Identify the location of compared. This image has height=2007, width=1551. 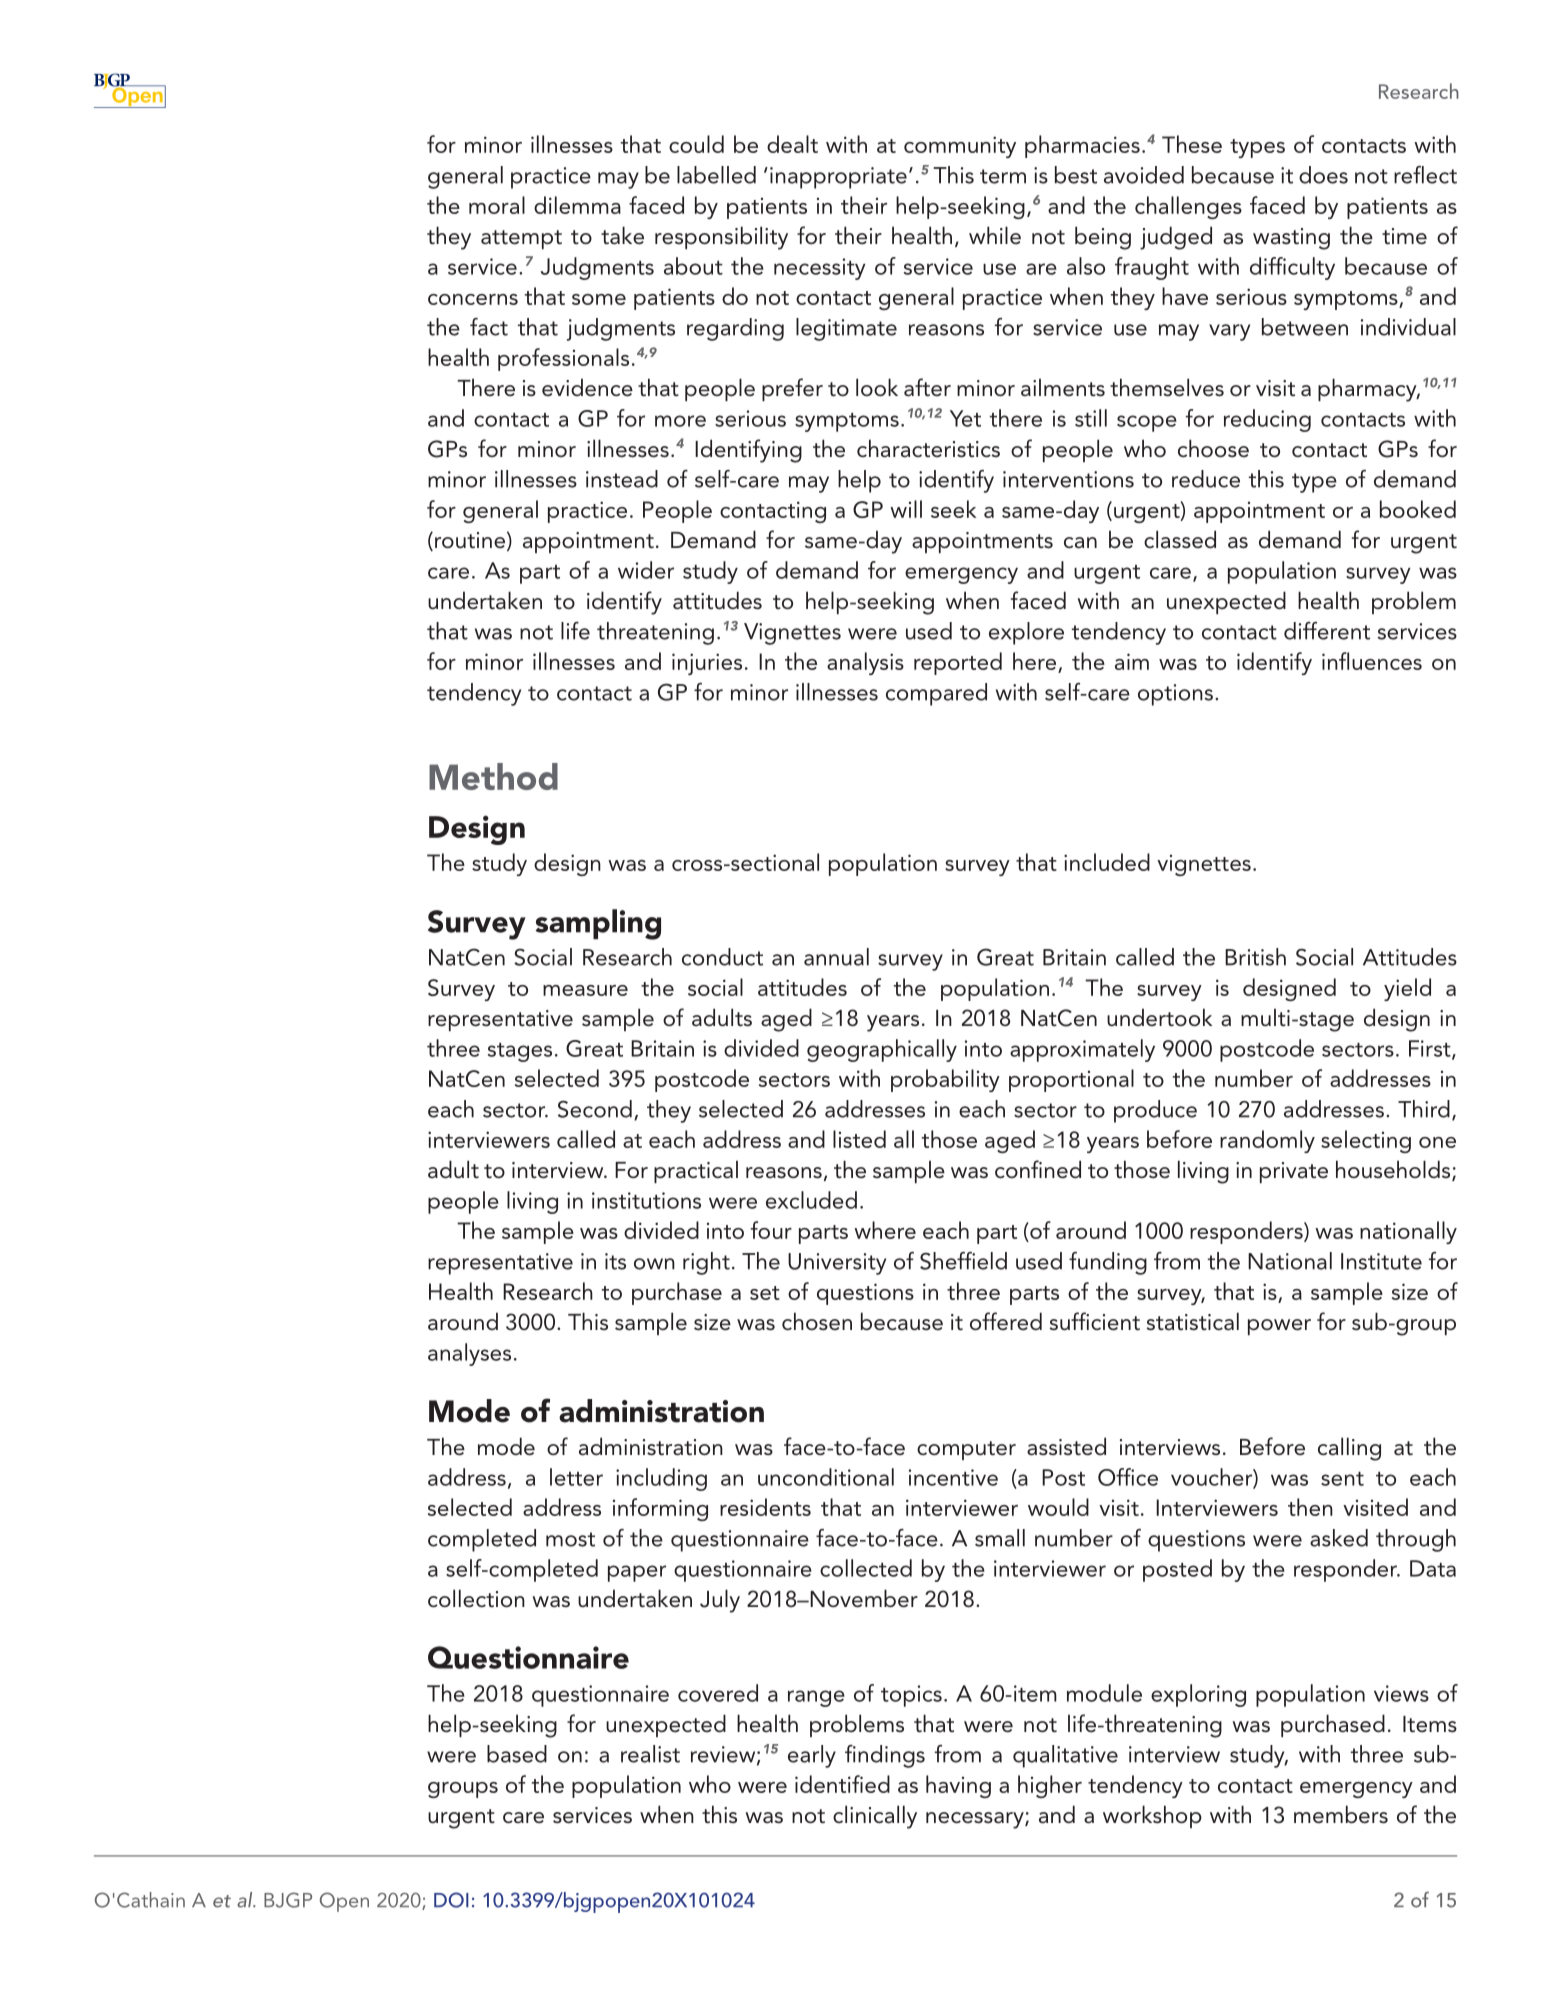
(936, 694).
